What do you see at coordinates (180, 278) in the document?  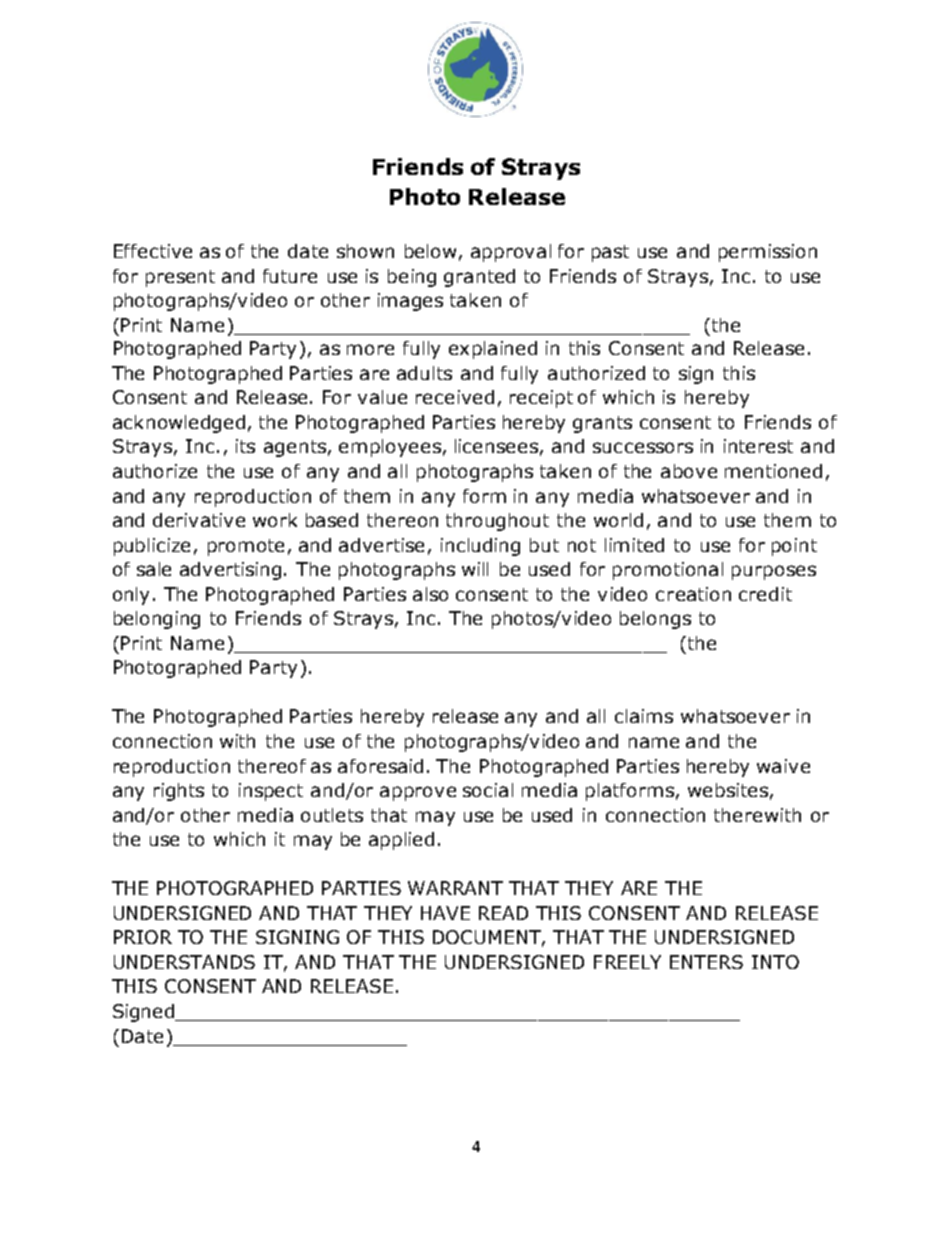 I see `present` at bounding box center [180, 278].
